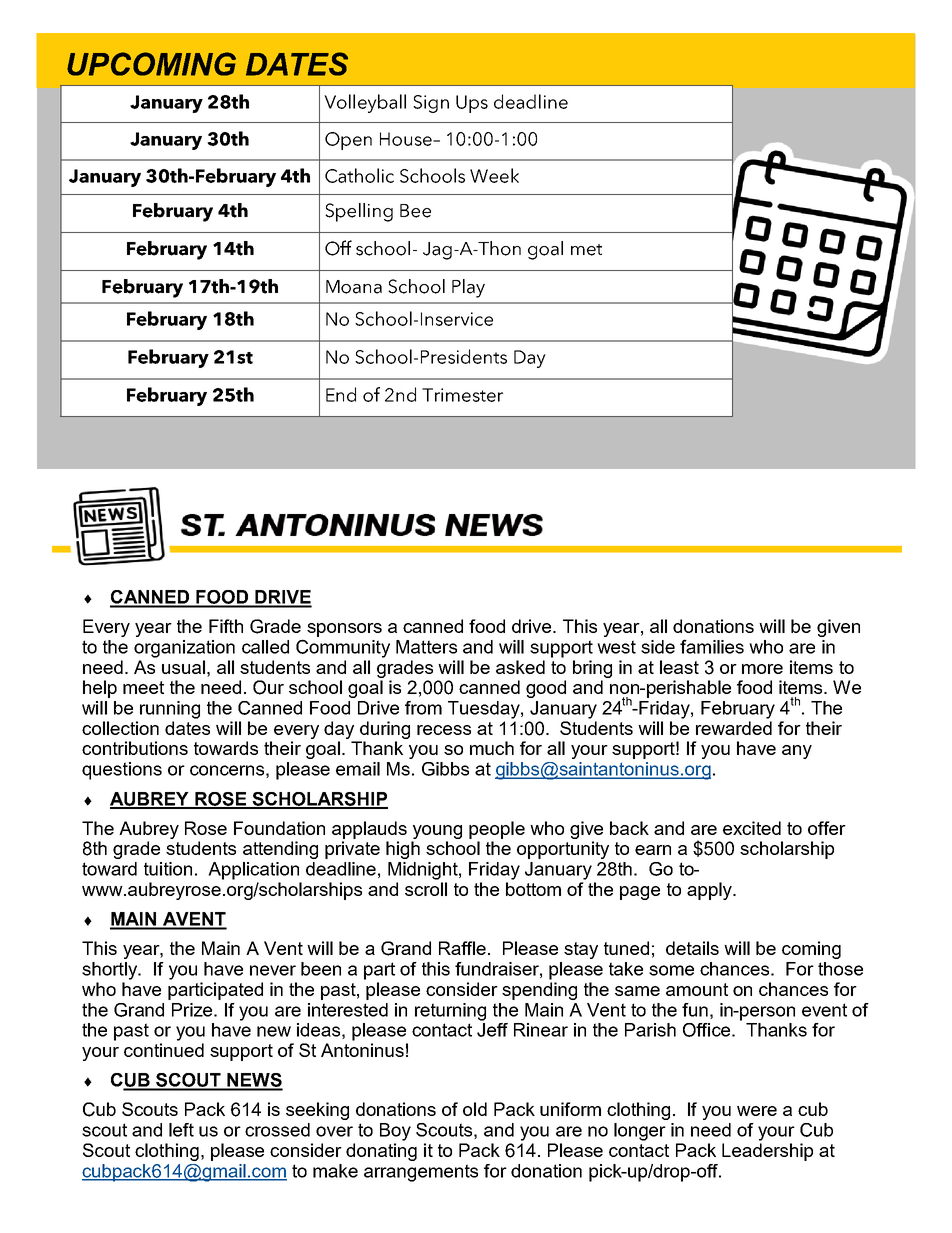 Image resolution: width=952 pixels, height=1233 pixels. Describe the element at coordinates (586, 250) in the page. I see `met` at that location.
